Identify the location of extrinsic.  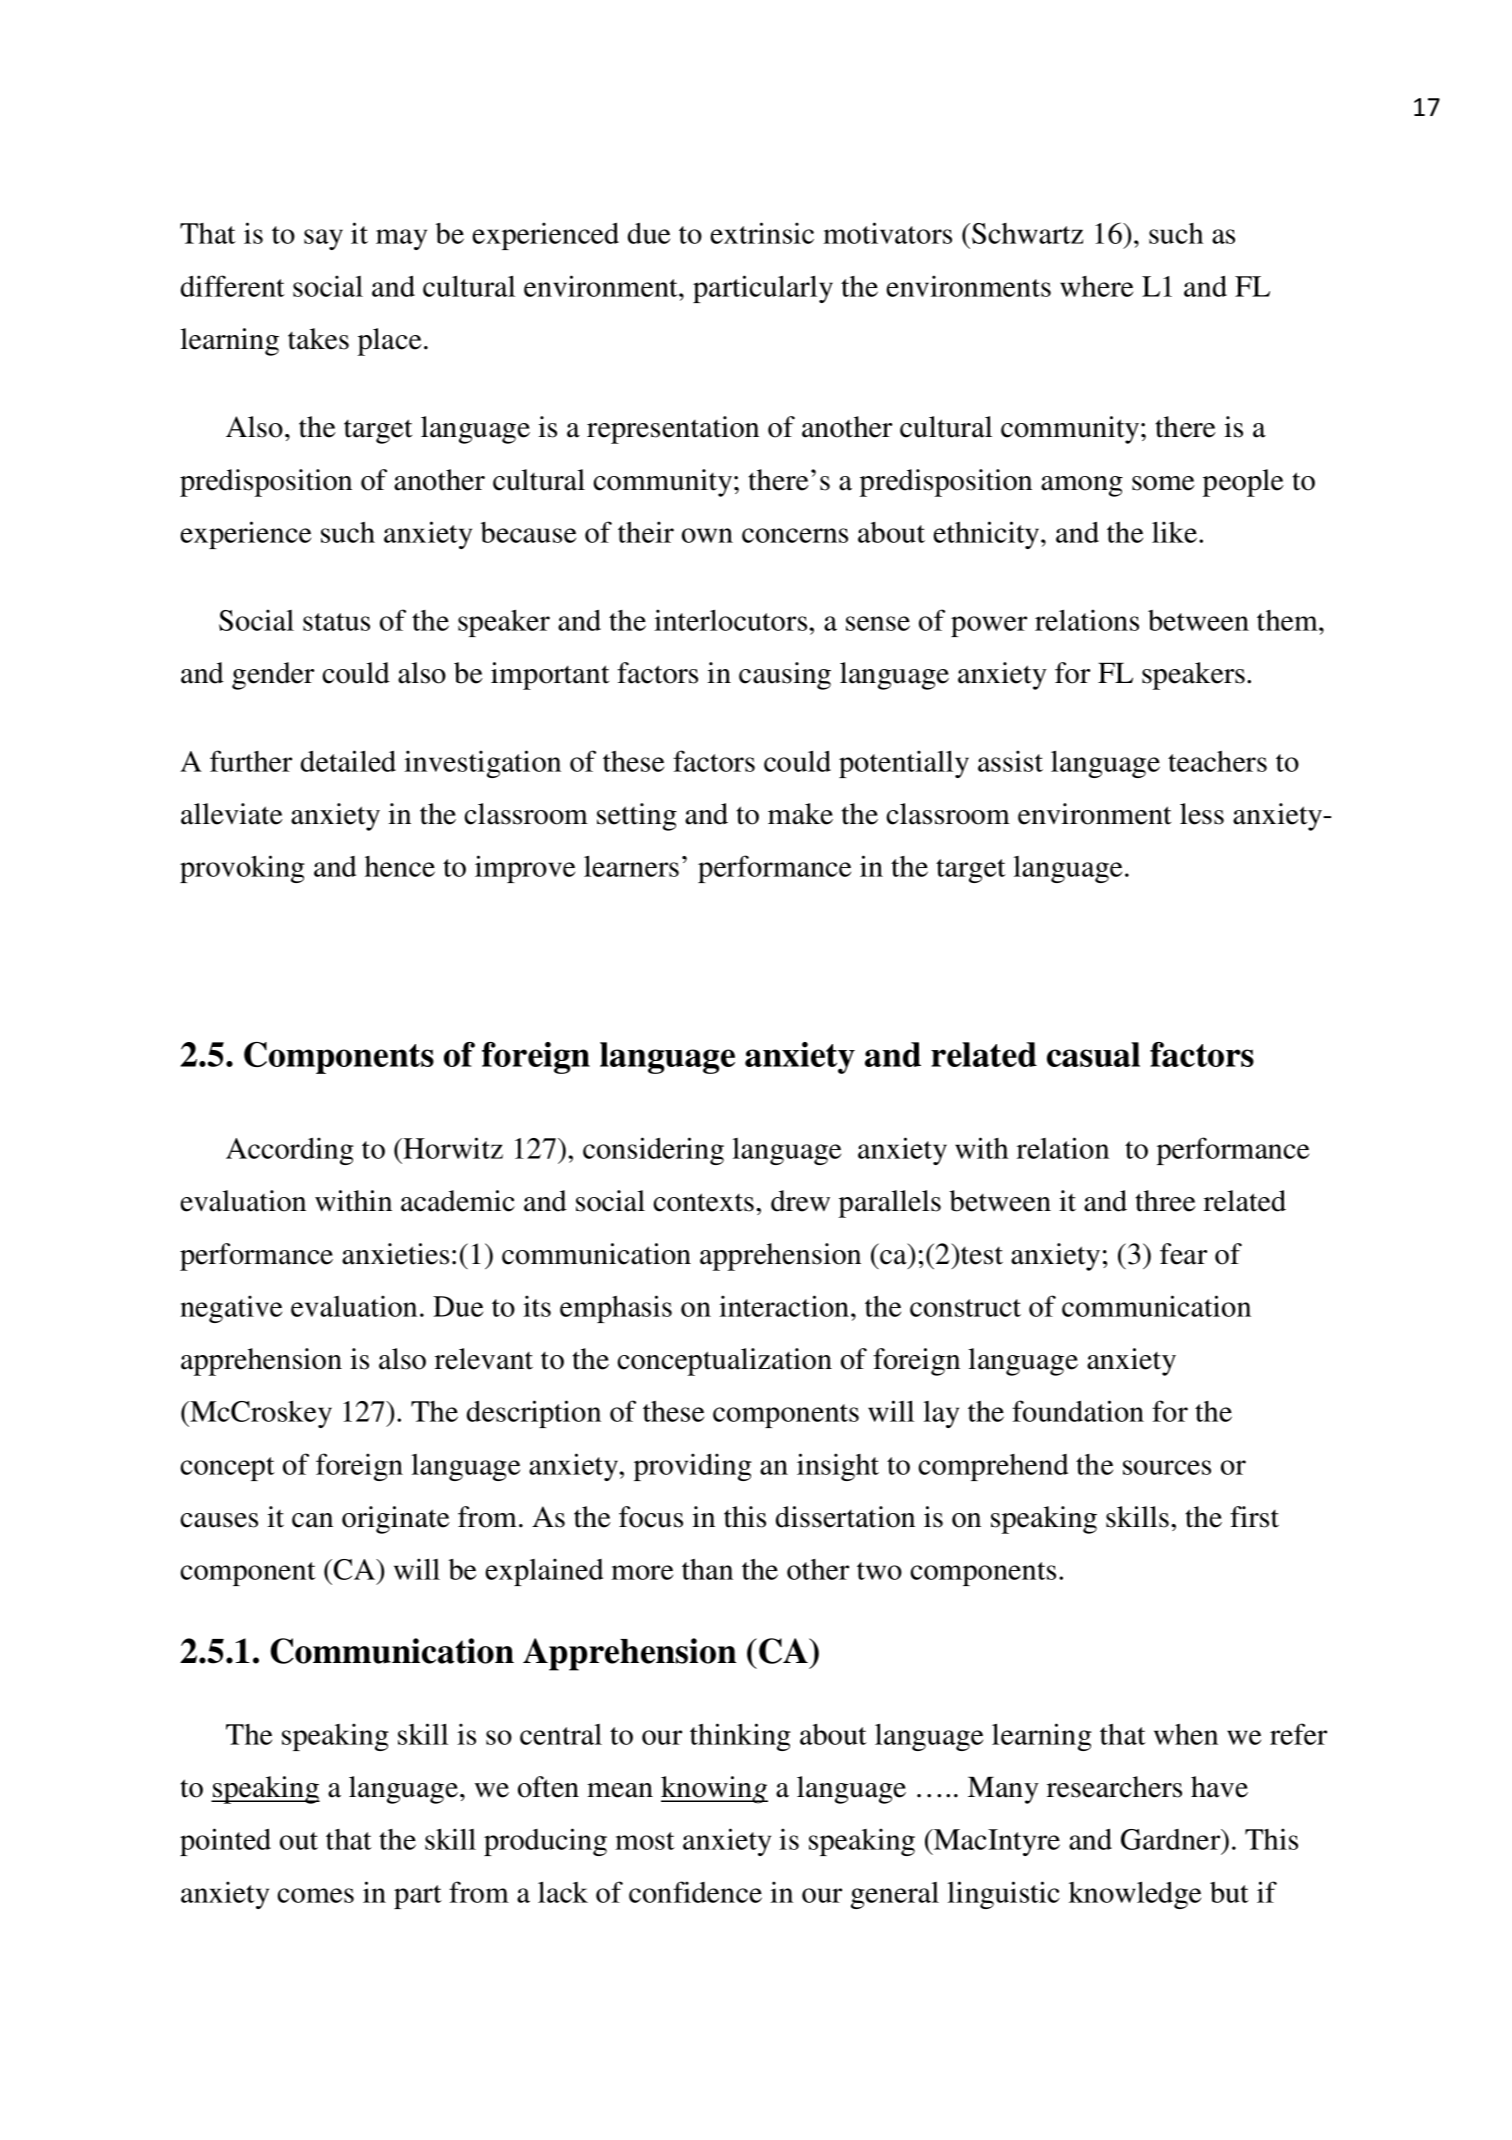
(762, 233).
